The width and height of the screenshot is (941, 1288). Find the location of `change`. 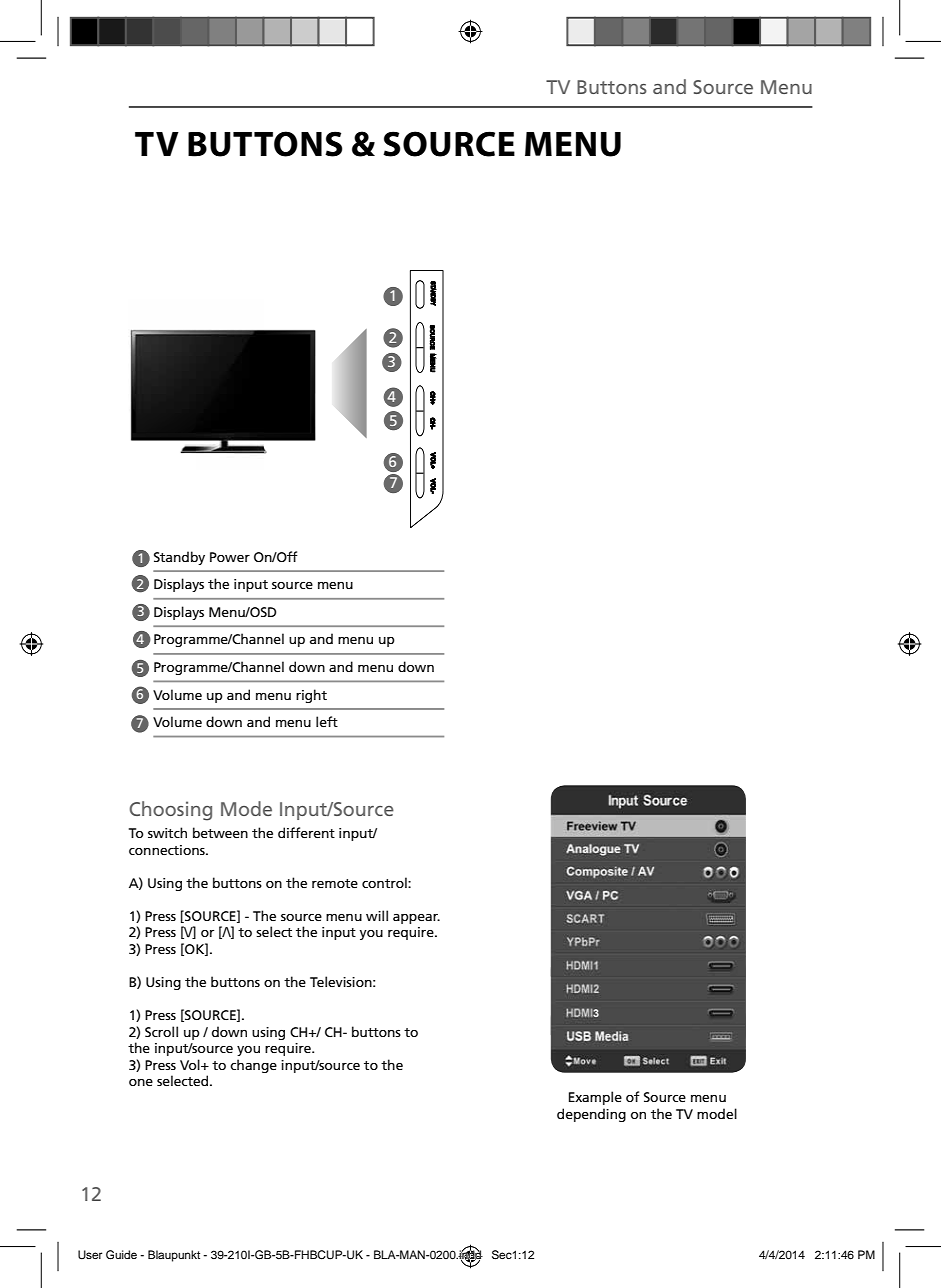

change is located at coordinates (253, 1066).
